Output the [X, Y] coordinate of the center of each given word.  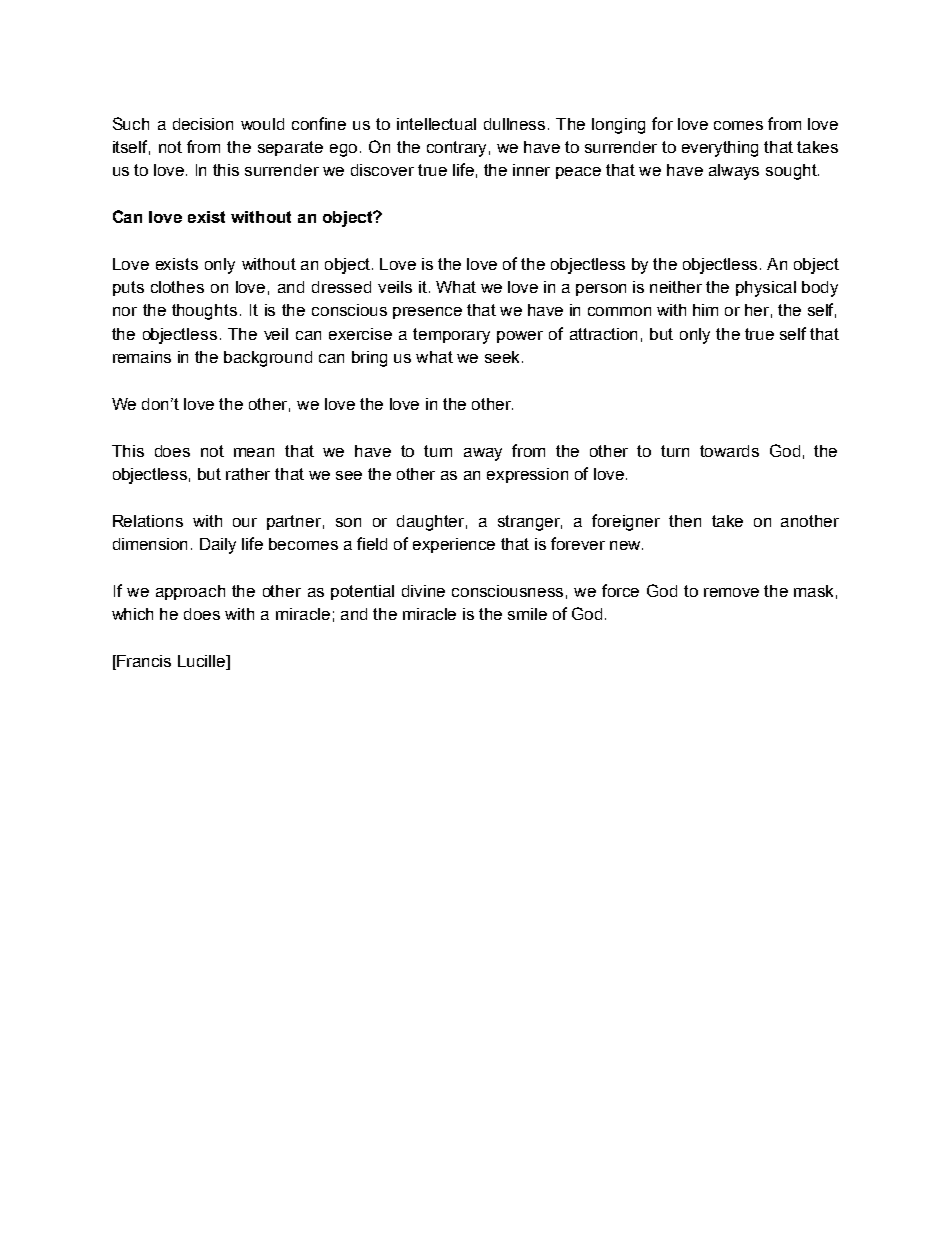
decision [203, 124]
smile [527, 614]
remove [731, 592]
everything [720, 149]
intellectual [436, 124]
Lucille [203, 661]
